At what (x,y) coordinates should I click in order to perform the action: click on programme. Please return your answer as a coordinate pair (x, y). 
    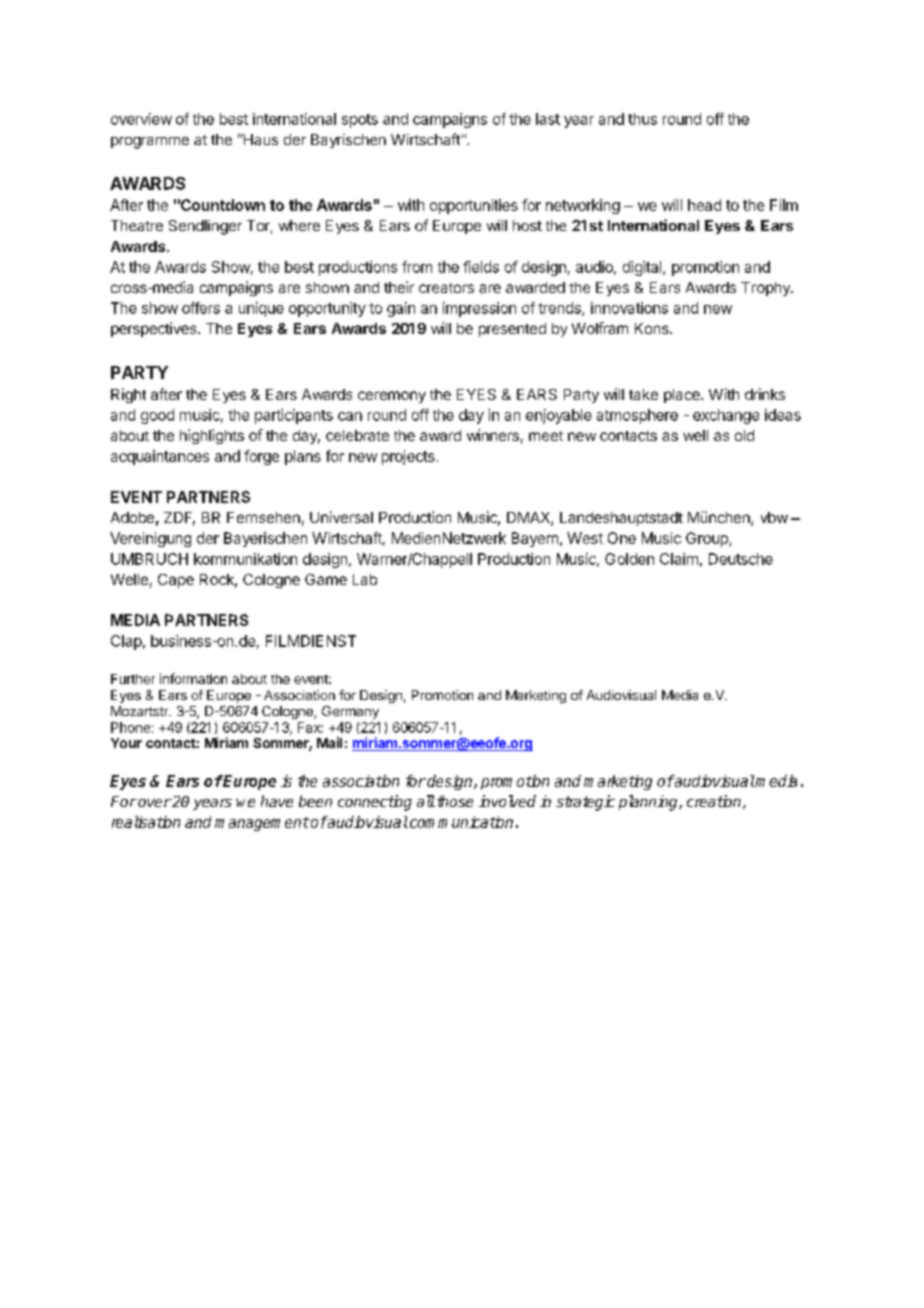
    Looking at the image, I should click on (150, 143).
